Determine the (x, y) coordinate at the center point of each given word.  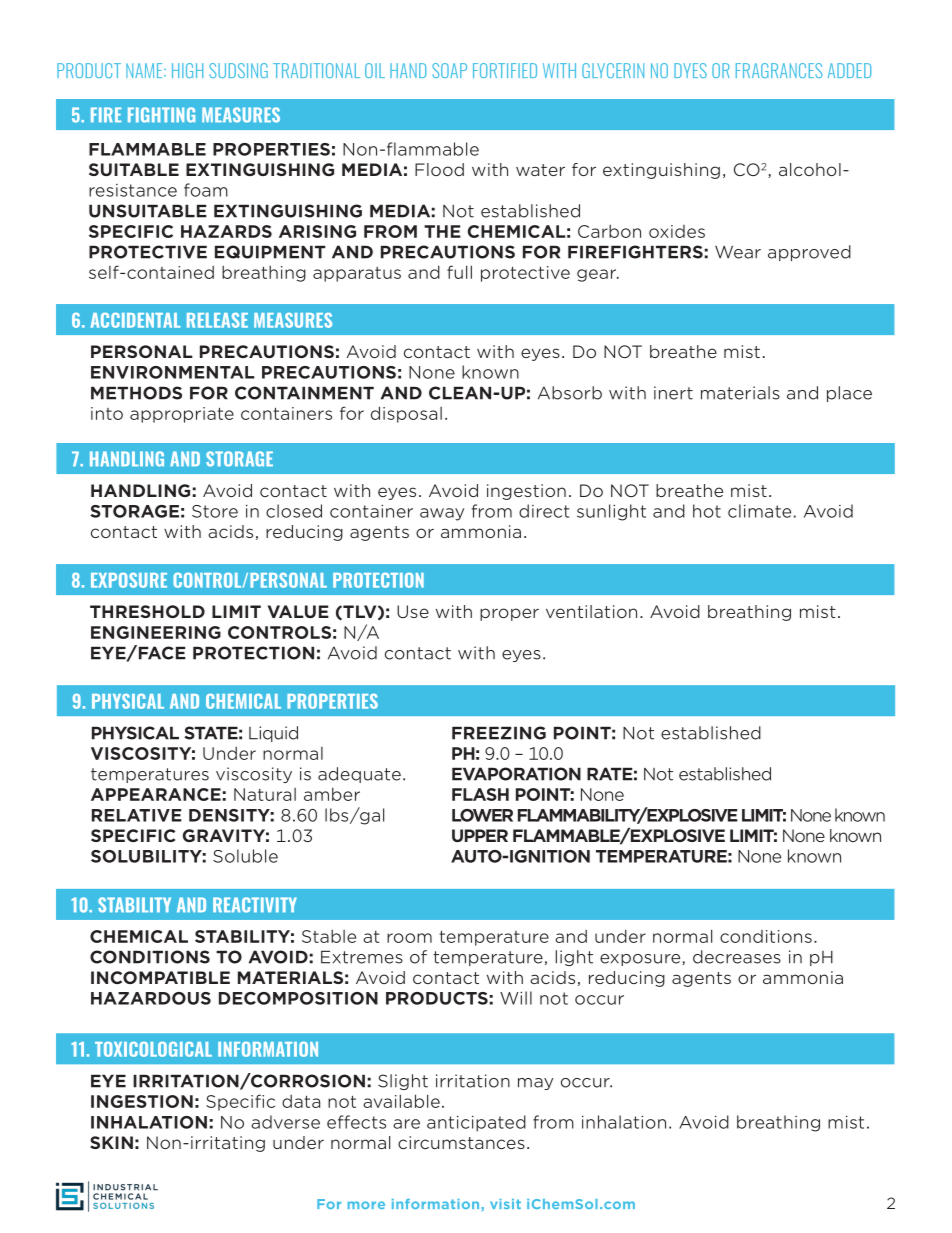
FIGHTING (161, 115)
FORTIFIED (505, 70)
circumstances (461, 1142)
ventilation (591, 611)
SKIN (111, 1142)
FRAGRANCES (779, 70)
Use (413, 611)
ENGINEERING (156, 632)
